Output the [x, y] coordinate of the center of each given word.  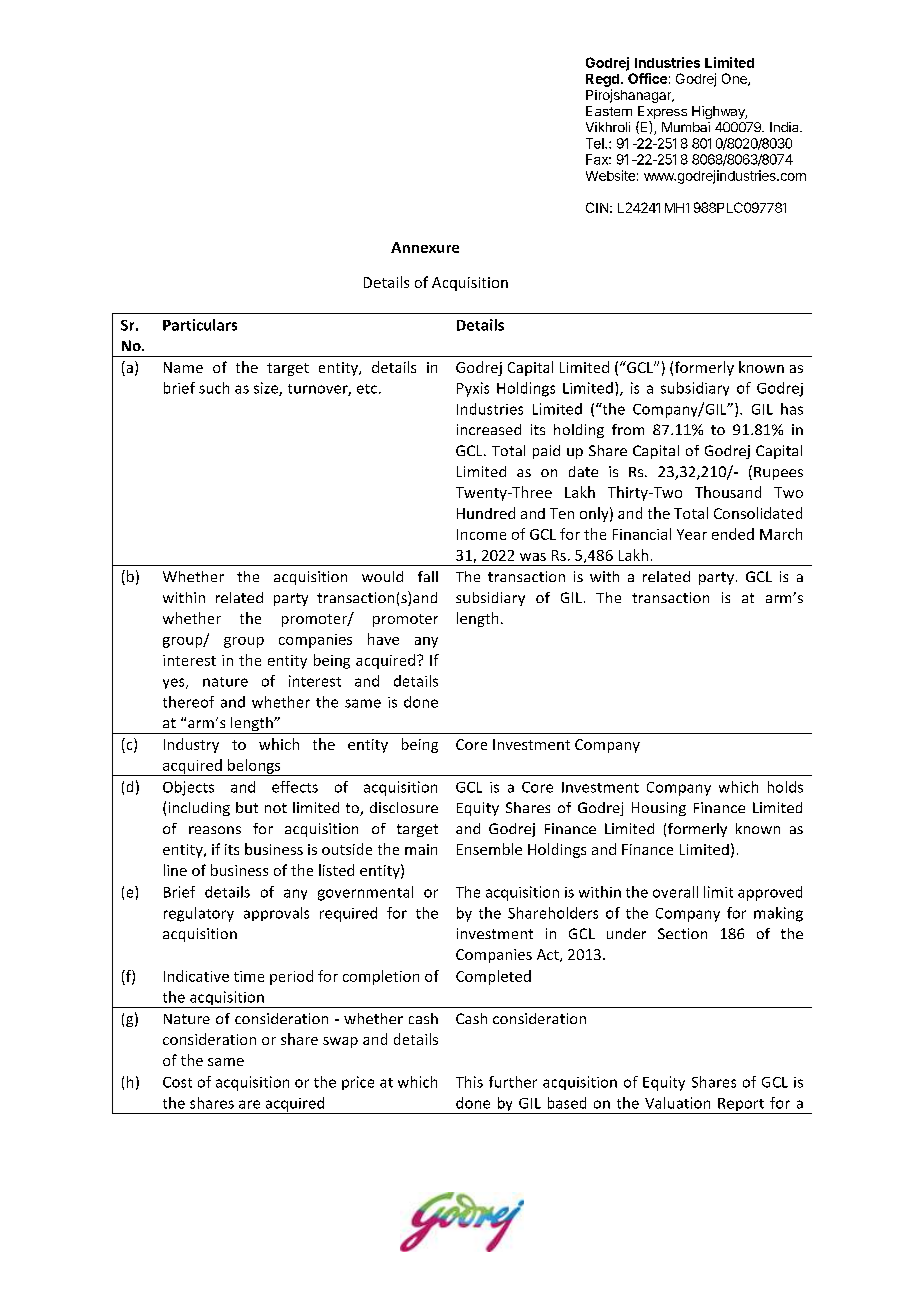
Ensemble [489, 849]
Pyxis [473, 389]
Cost [177, 1082]
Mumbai [686, 127]
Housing [659, 809]
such [214, 388]
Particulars [200, 325]
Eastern [609, 111]
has [792, 409]
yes [175, 683]
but [247, 807]
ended [733, 534]
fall [428, 576]
